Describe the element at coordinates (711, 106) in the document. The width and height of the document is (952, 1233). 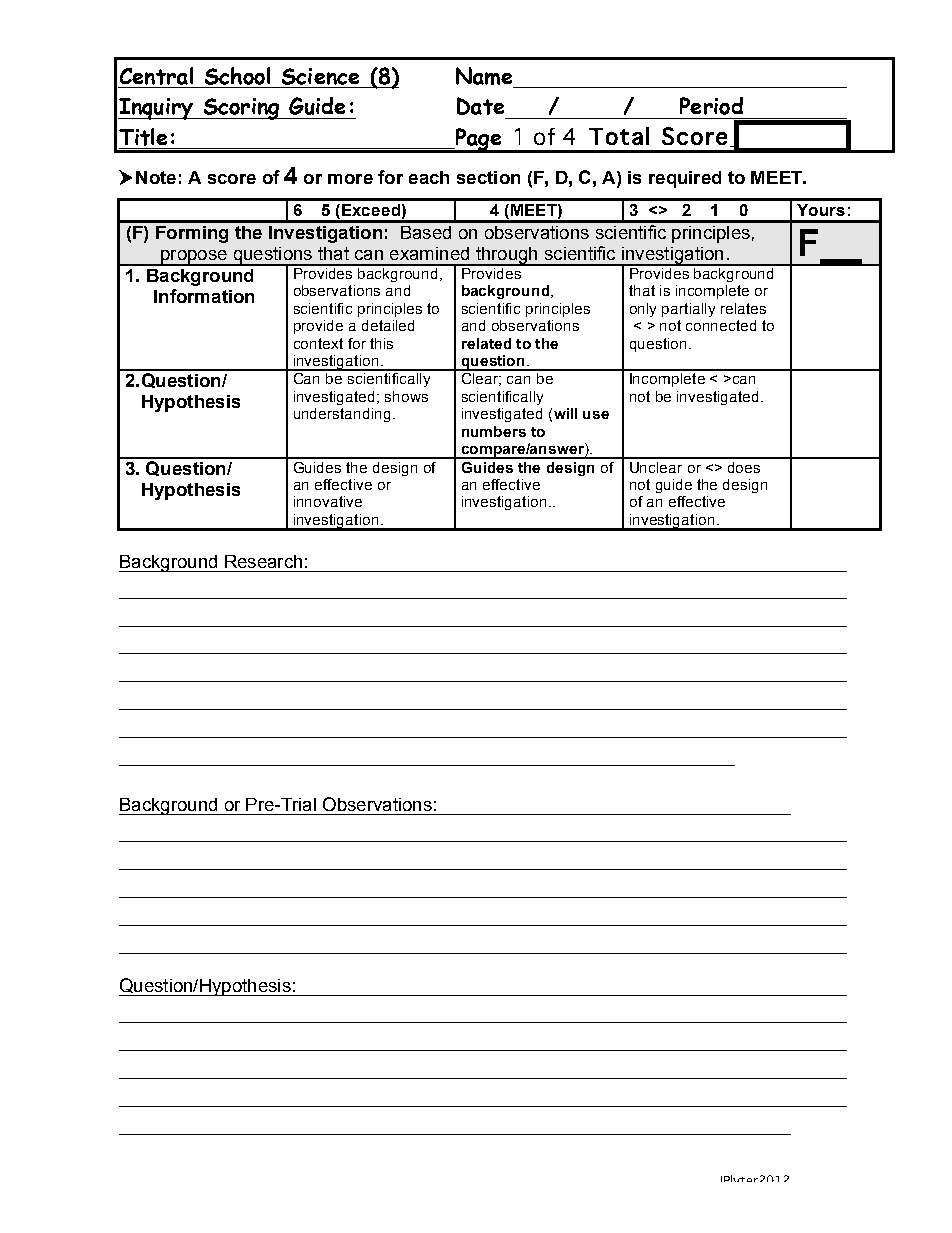
I see `Period` at that location.
